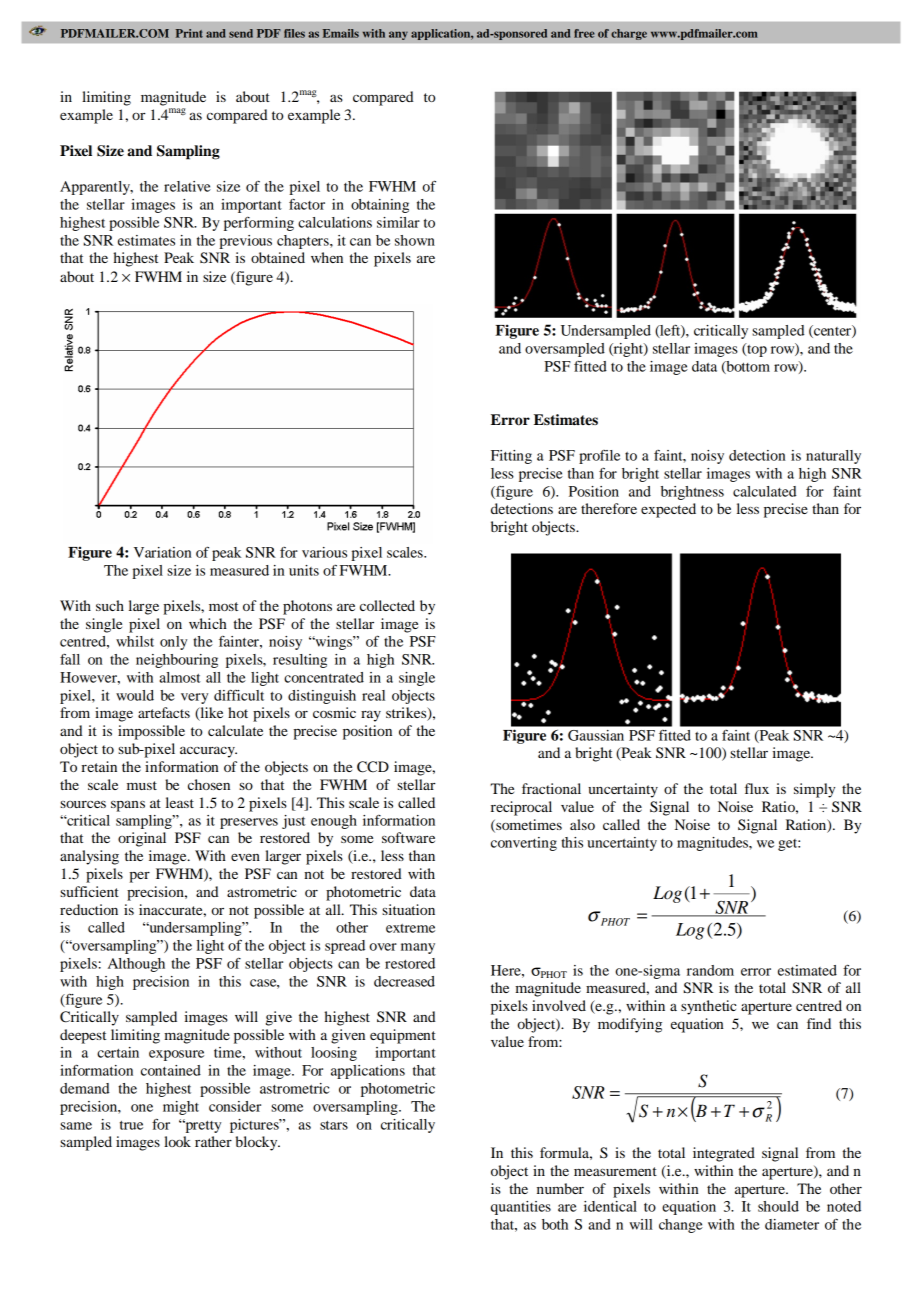  What do you see at coordinates (629, 34) in the screenshot?
I see `charge` at bounding box center [629, 34].
